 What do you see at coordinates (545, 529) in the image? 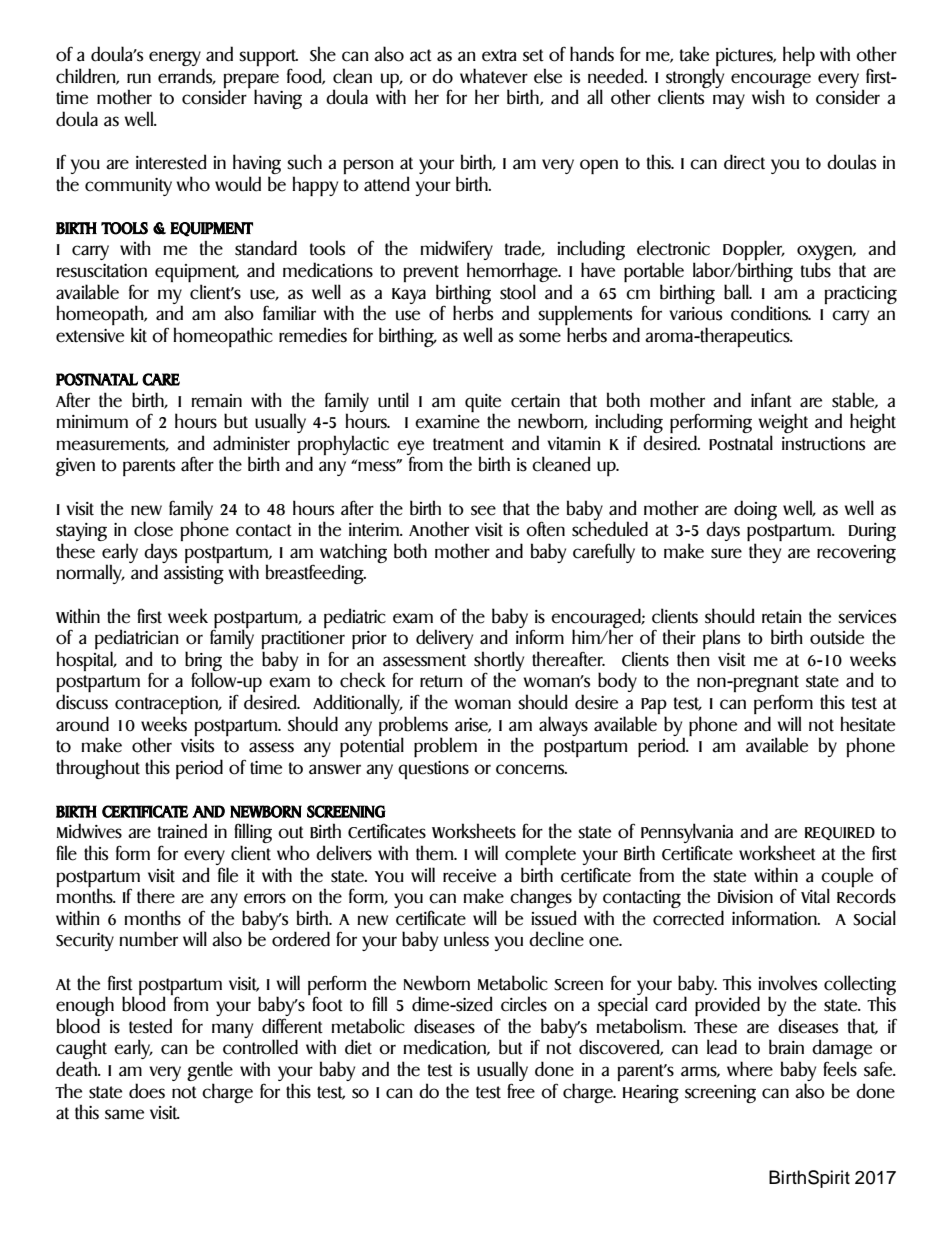
I see `often` at bounding box center [545, 529].
